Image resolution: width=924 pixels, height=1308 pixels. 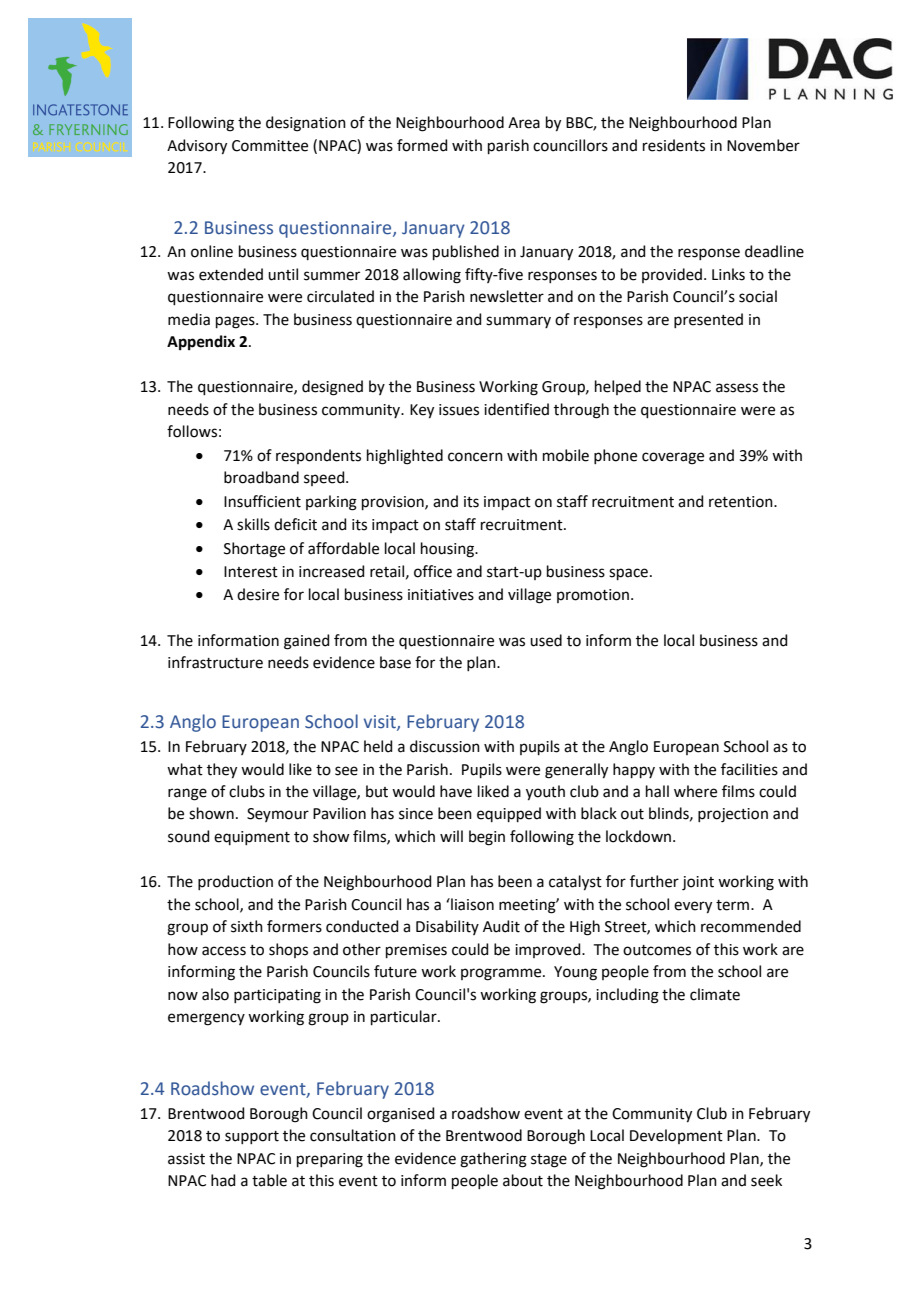 I want to click on formed, so click(x=422, y=145).
